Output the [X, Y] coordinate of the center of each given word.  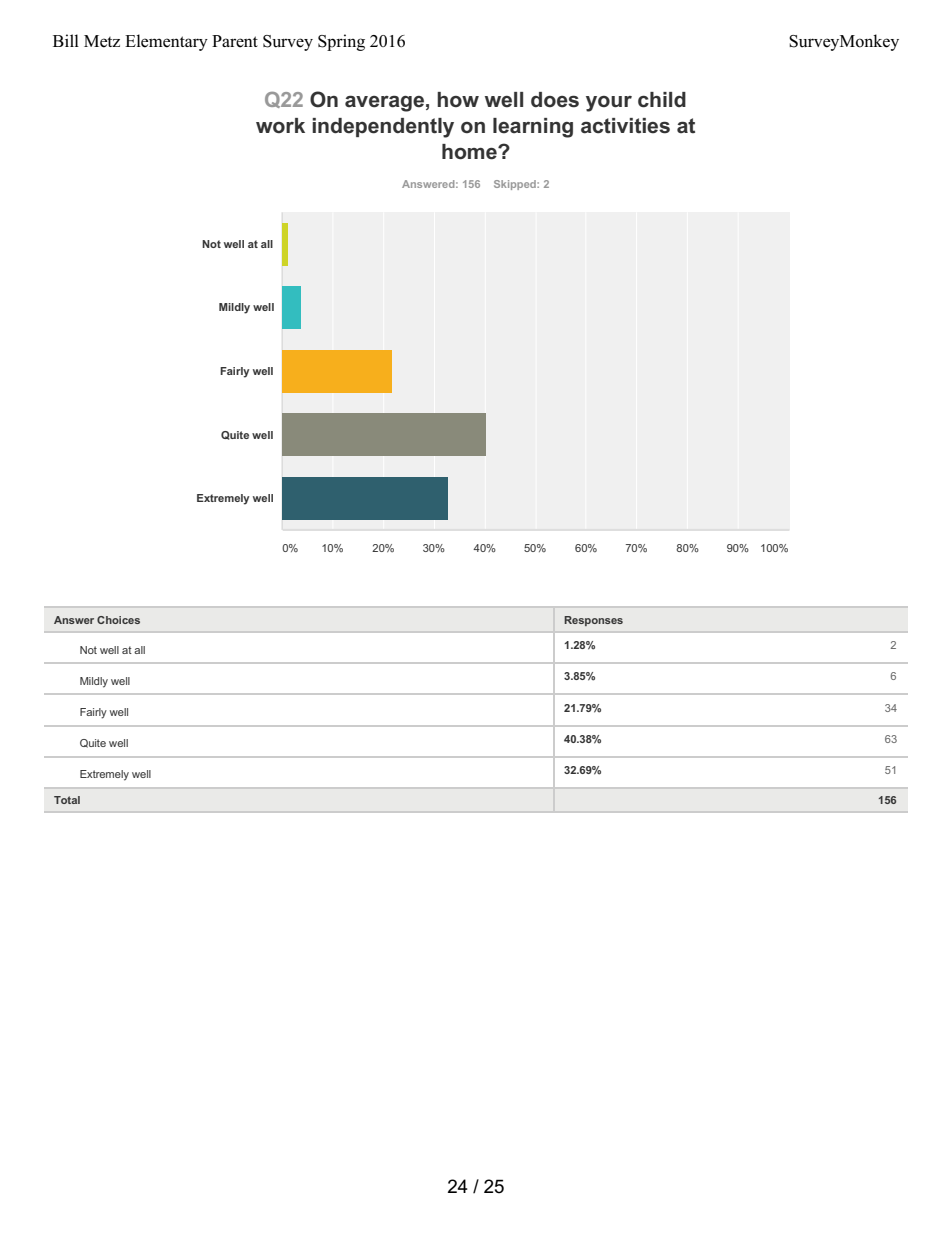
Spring [341, 42]
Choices [118, 620]
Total [67, 800]
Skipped [516, 185]
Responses [593, 621]
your [609, 104]
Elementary [166, 42]
